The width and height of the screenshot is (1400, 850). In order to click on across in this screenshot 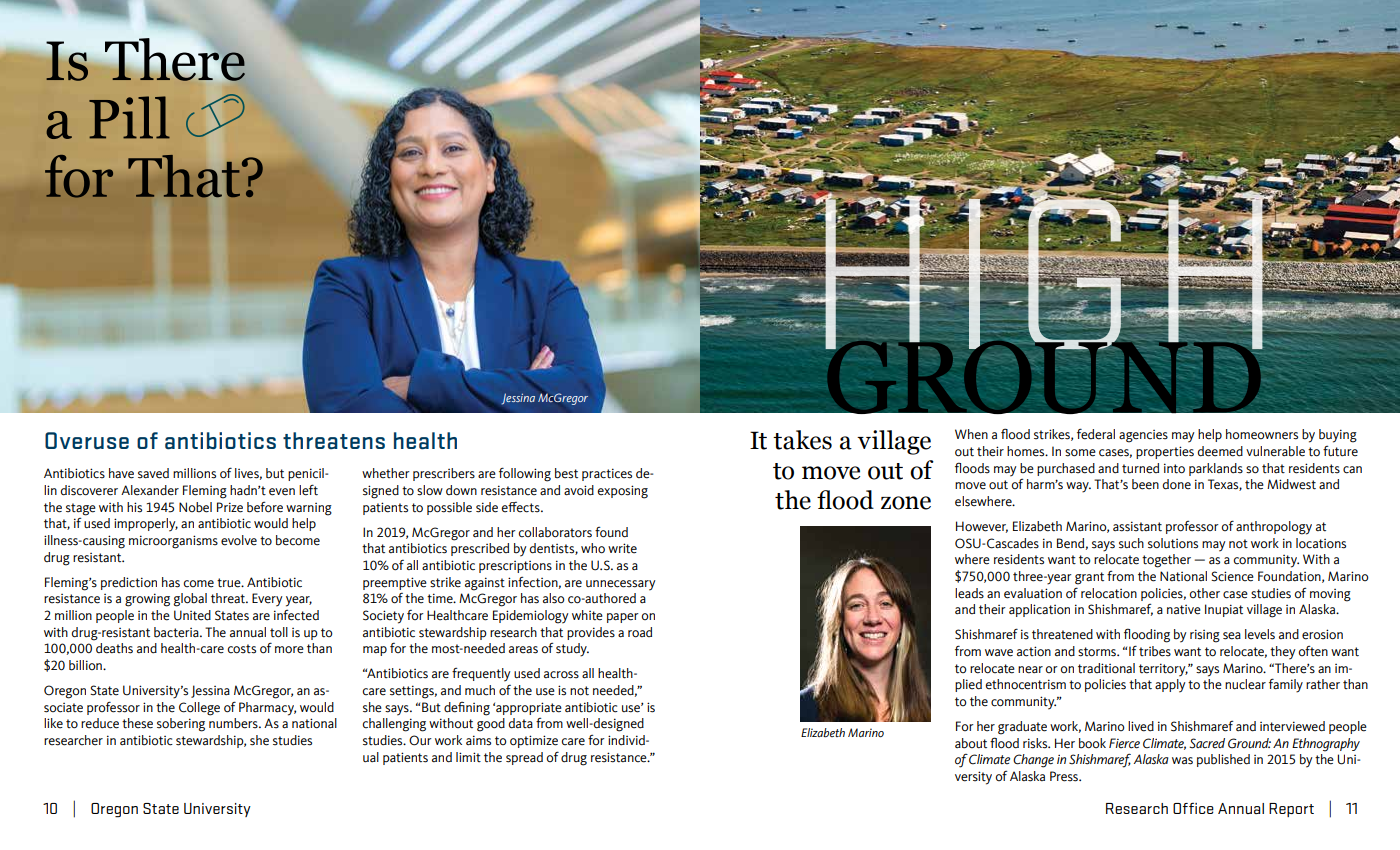, I will do `click(561, 675)`.
